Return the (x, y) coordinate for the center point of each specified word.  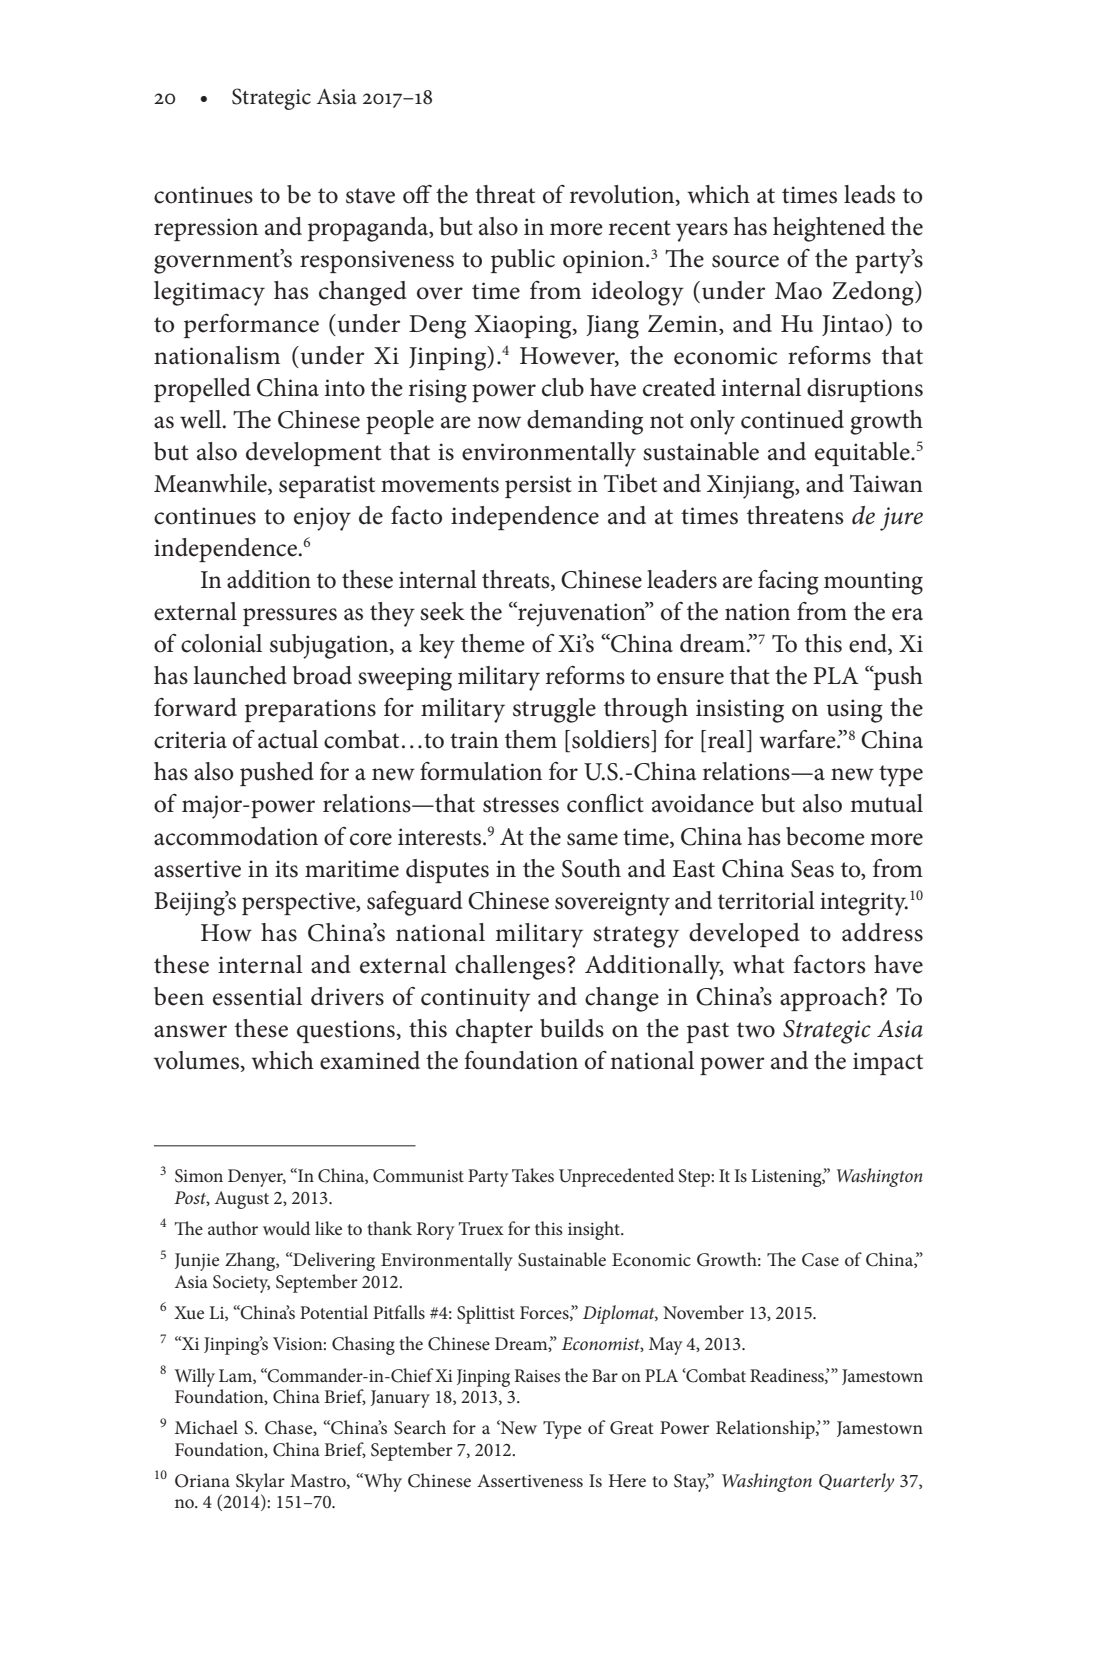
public (523, 261)
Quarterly (856, 1482)
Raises (537, 1375)
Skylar (260, 1482)
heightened (829, 229)
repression (206, 229)
